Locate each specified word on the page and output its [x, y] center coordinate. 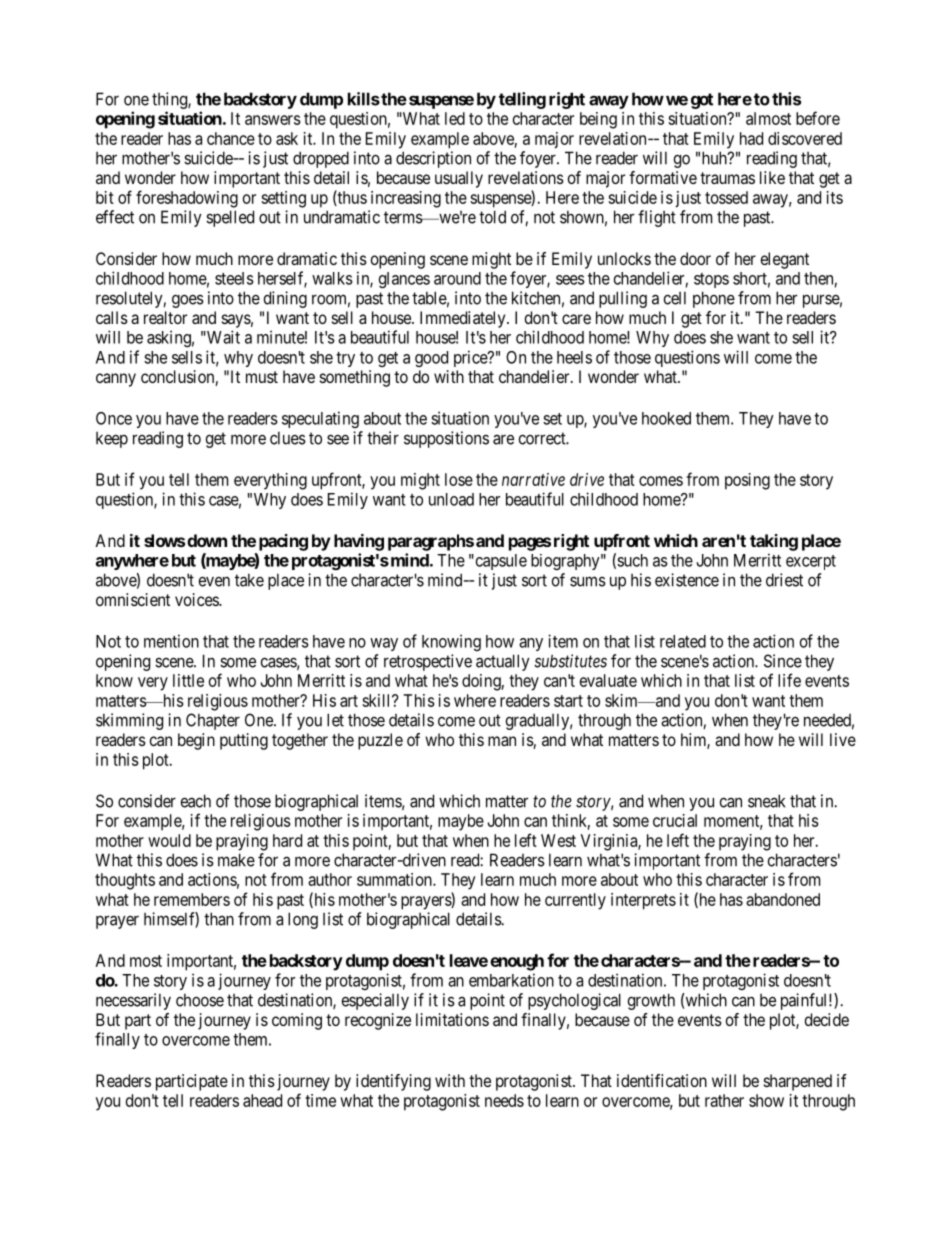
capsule [500, 562]
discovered [805, 138]
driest [784, 580]
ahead [262, 1100]
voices [197, 599]
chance [231, 138]
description [433, 159]
